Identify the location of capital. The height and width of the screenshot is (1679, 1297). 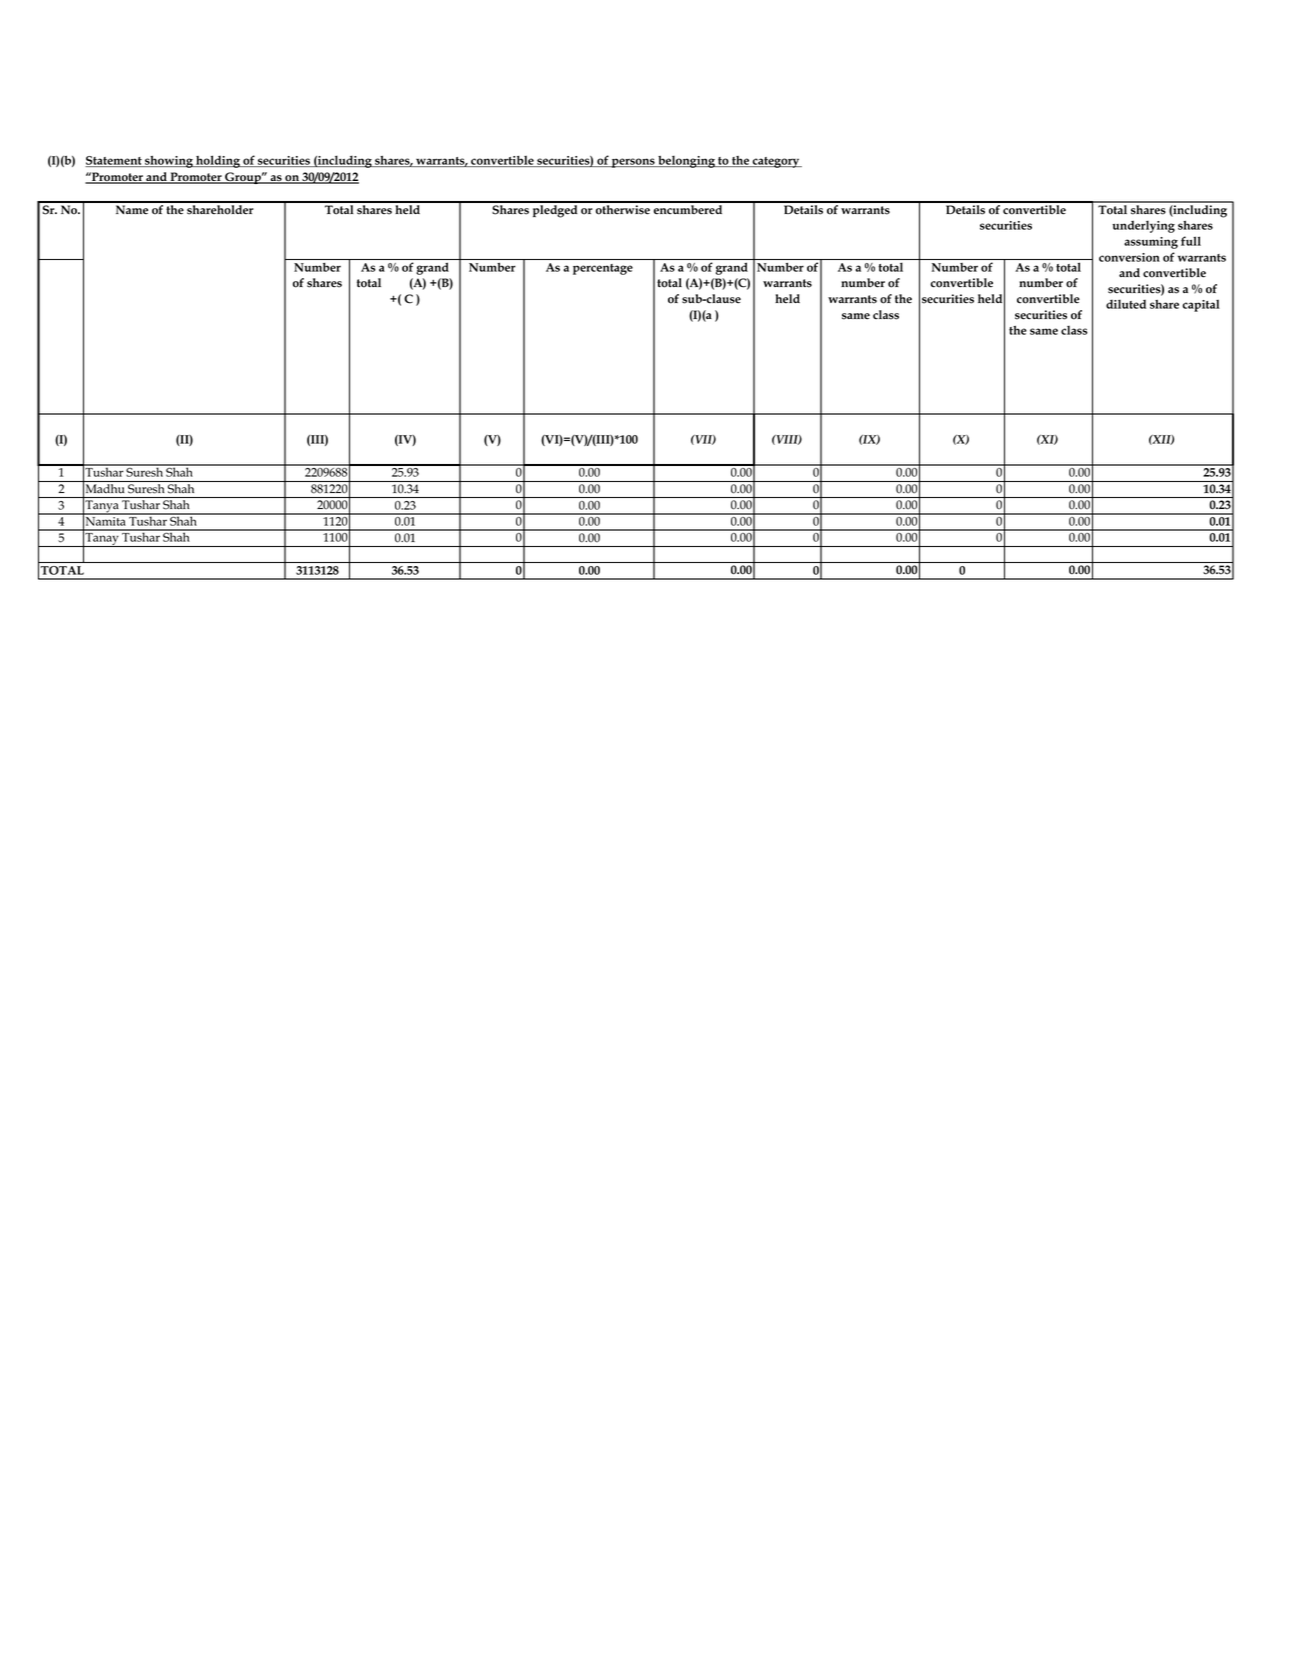
(1201, 305).
